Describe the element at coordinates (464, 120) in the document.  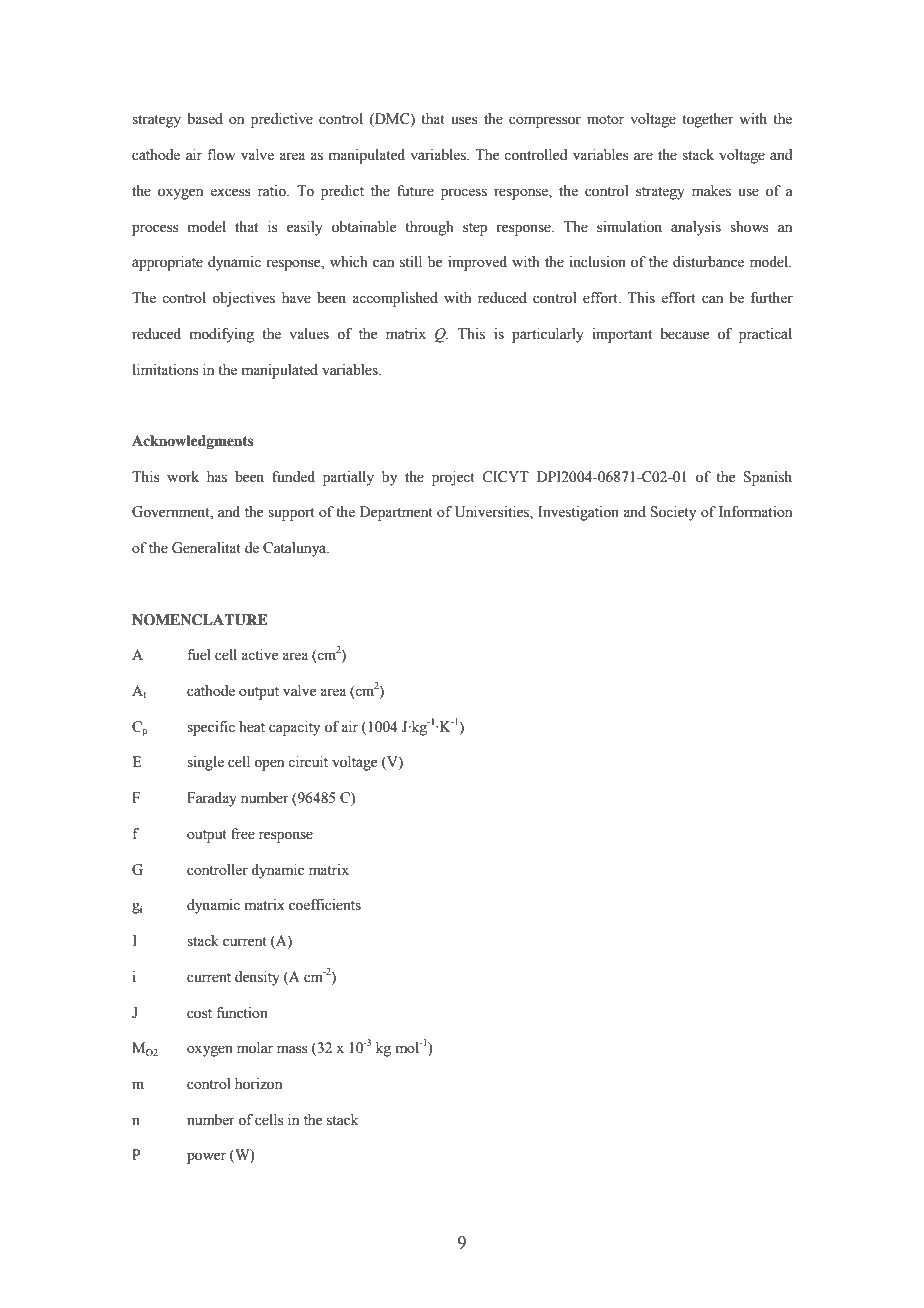
I see `uses` at that location.
